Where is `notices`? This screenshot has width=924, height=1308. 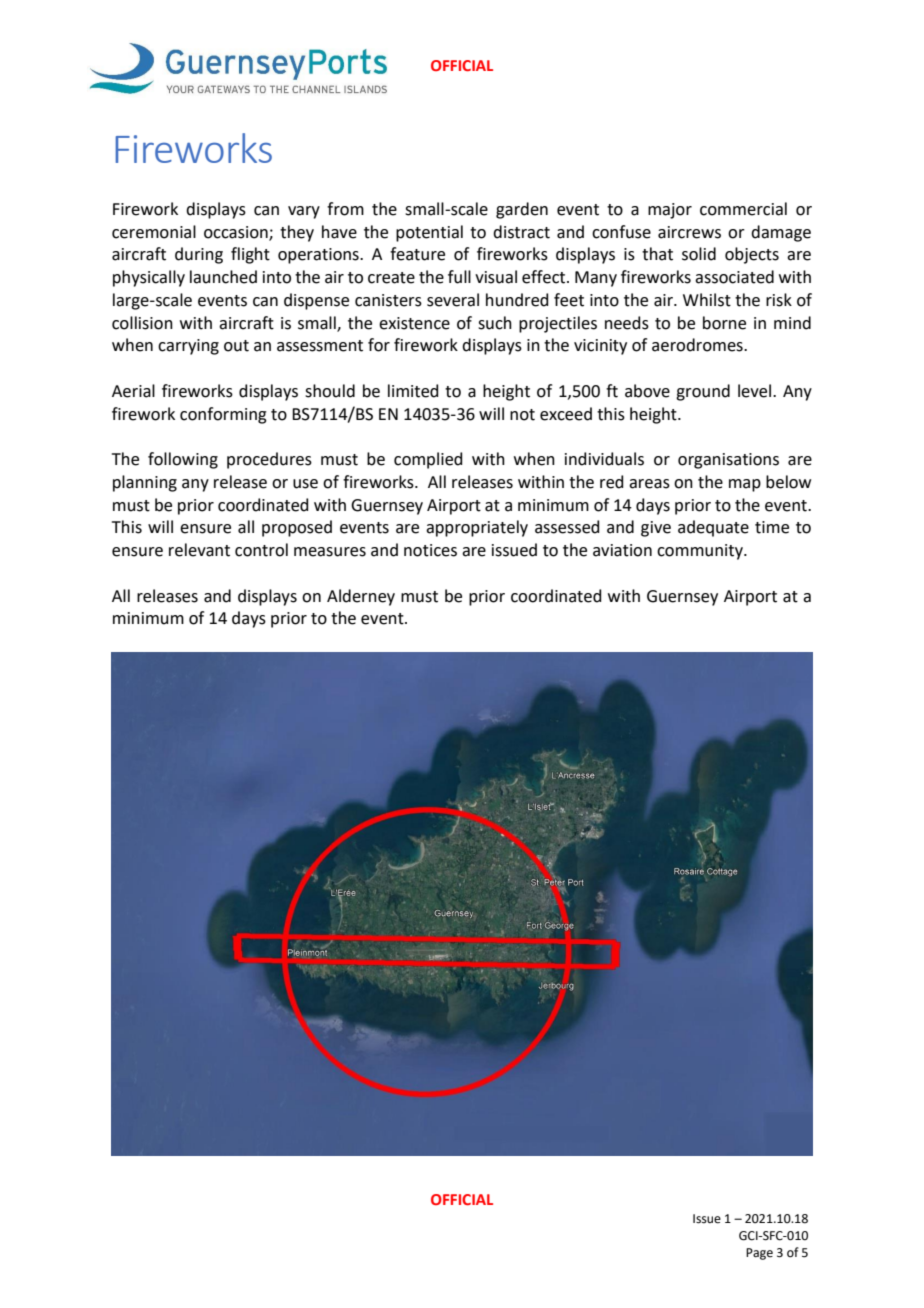
notices is located at coordinates (430, 550).
